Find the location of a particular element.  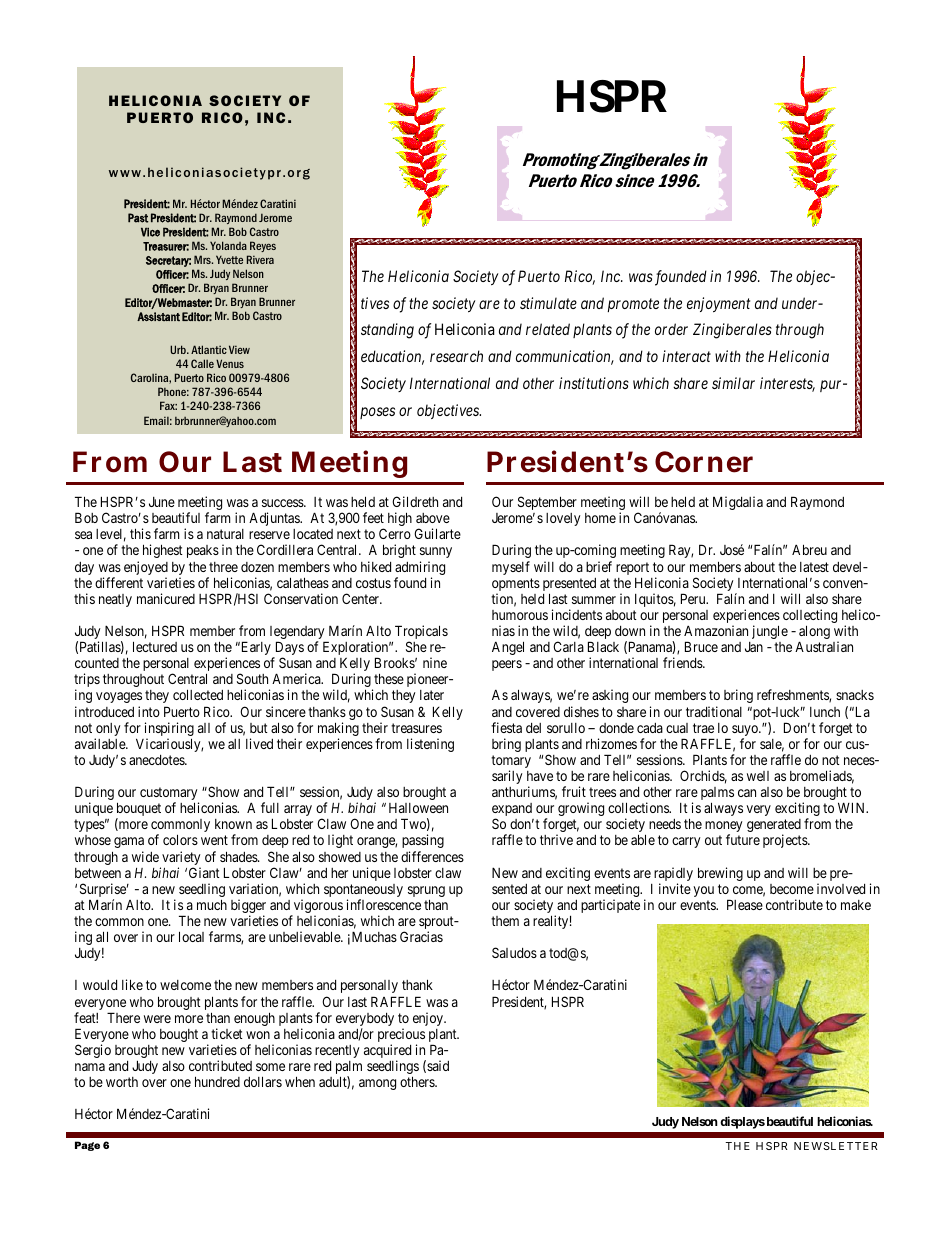

Corner is located at coordinates (704, 462).
